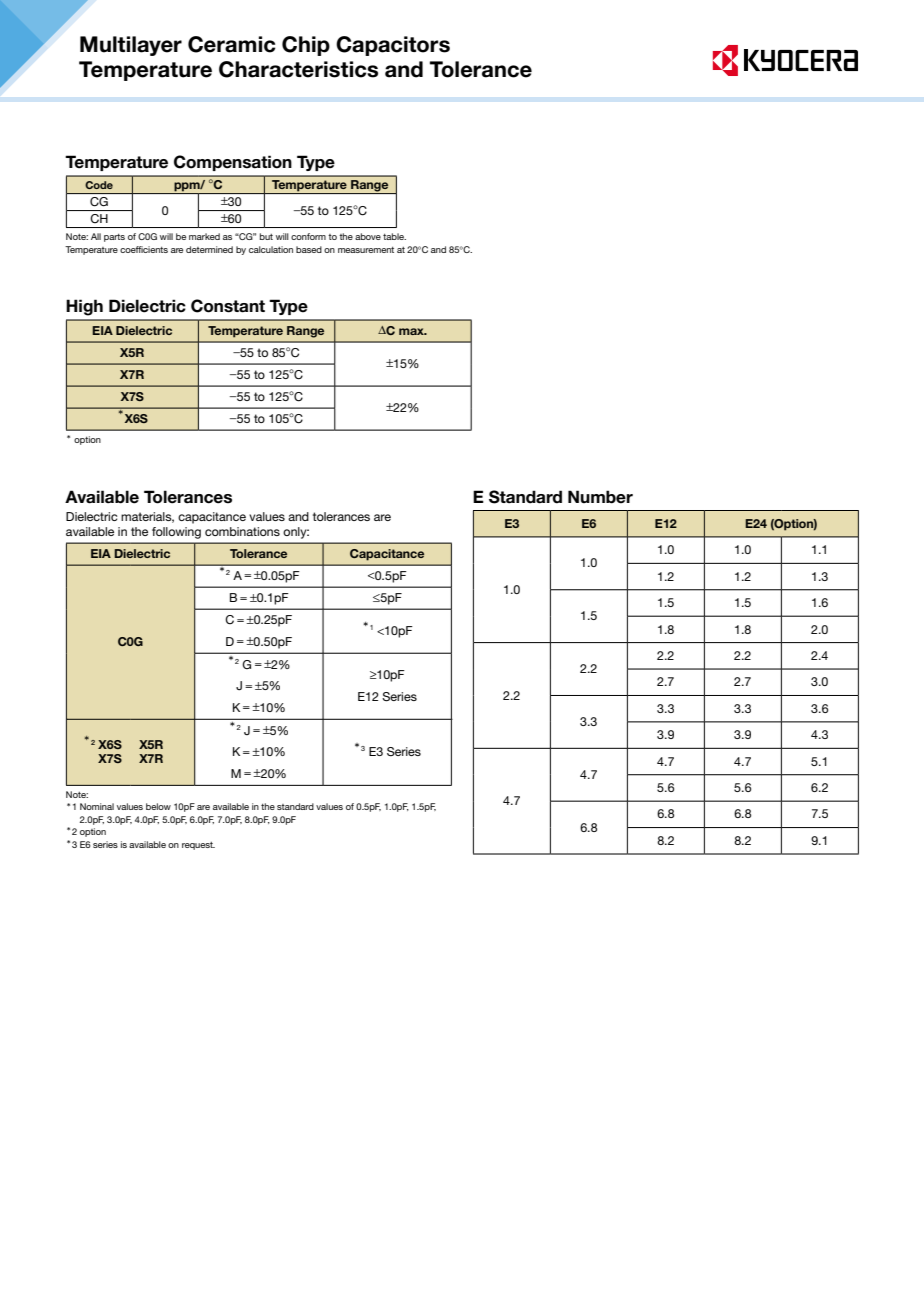  What do you see at coordinates (309, 249) in the image?
I see `based` at bounding box center [309, 249].
